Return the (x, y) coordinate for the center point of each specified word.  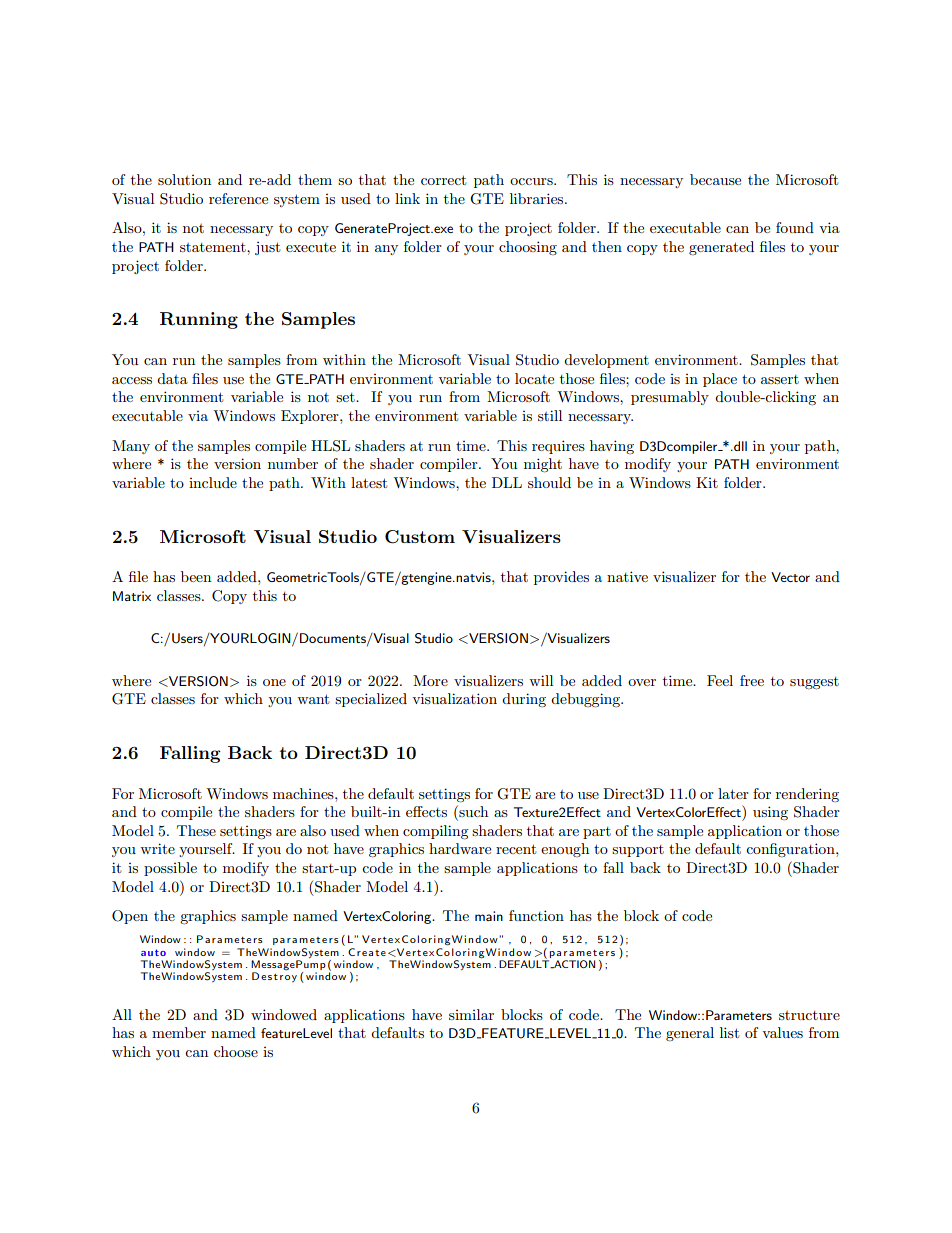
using (770, 813)
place (720, 380)
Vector (790, 577)
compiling (436, 832)
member (179, 1032)
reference (238, 198)
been (196, 576)
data (172, 378)
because (715, 179)
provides (561, 578)
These (196, 830)
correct (443, 180)
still (550, 415)
